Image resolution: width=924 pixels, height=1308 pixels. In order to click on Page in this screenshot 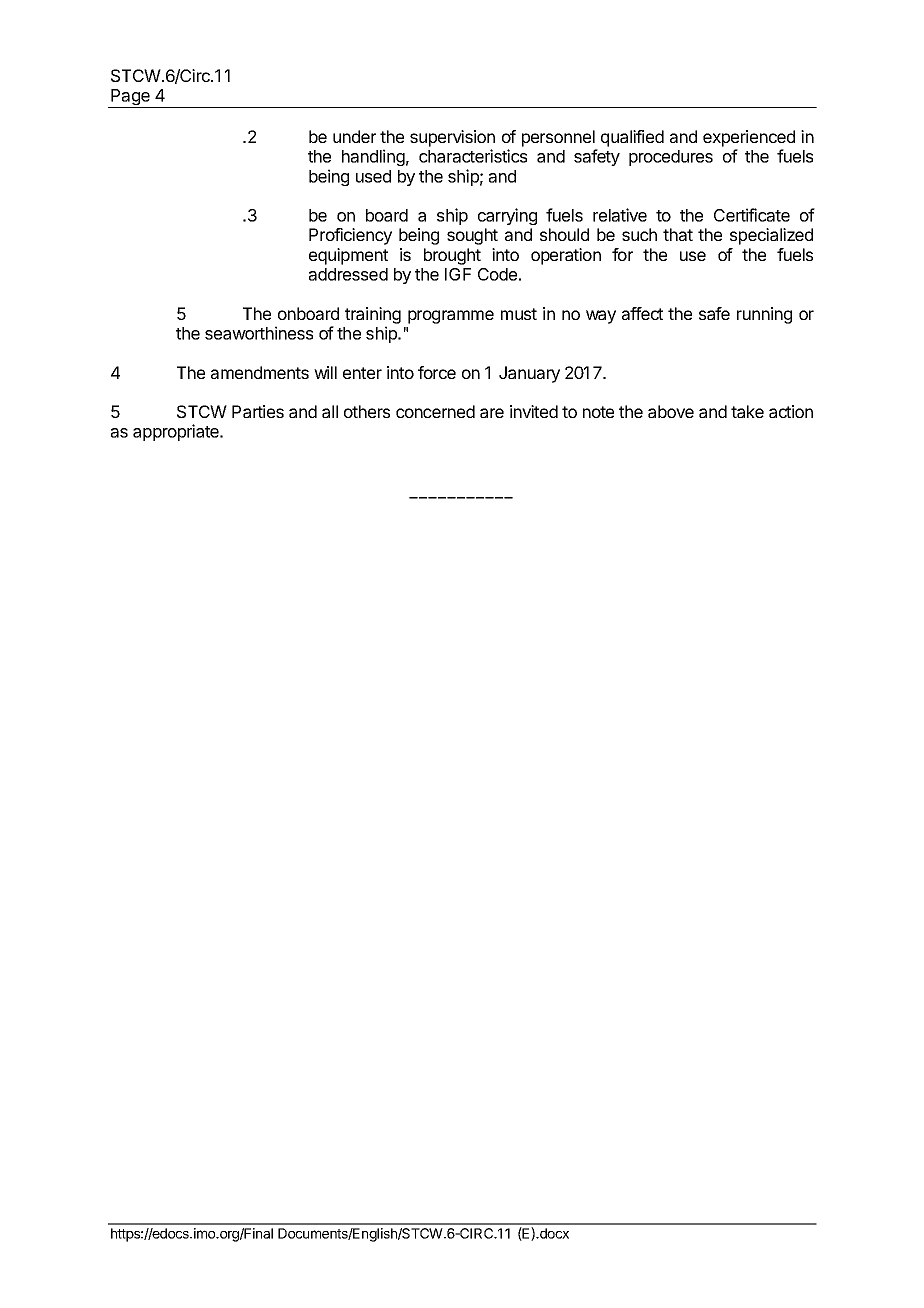, I will do `click(130, 98)`.
